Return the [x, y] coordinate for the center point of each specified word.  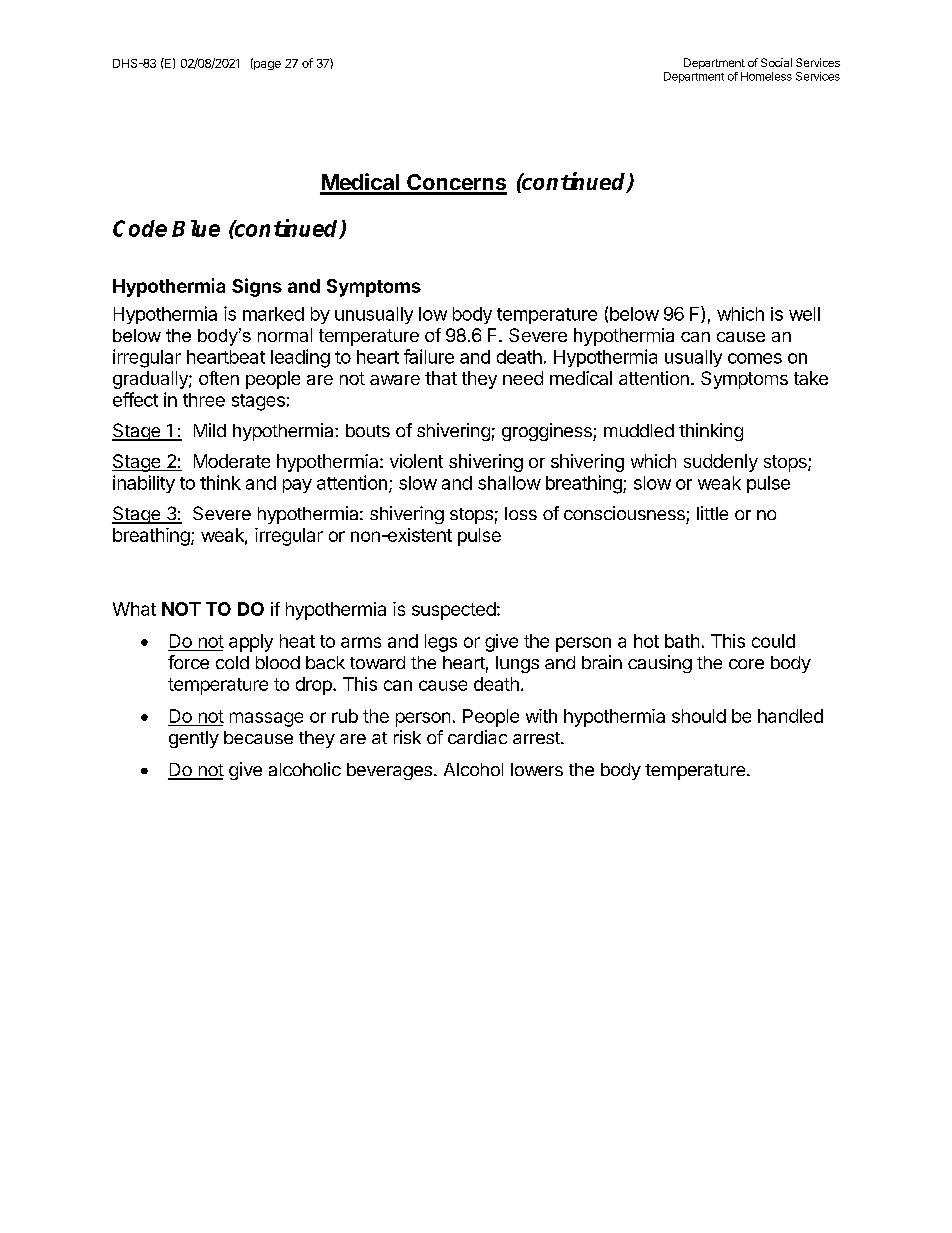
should [699, 716]
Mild [210, 430]
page [266, 64]
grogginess [548, 432]
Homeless [766, 76]
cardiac [477, 737]
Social [776, 62]
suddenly [721, 463]
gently [194, 739]
